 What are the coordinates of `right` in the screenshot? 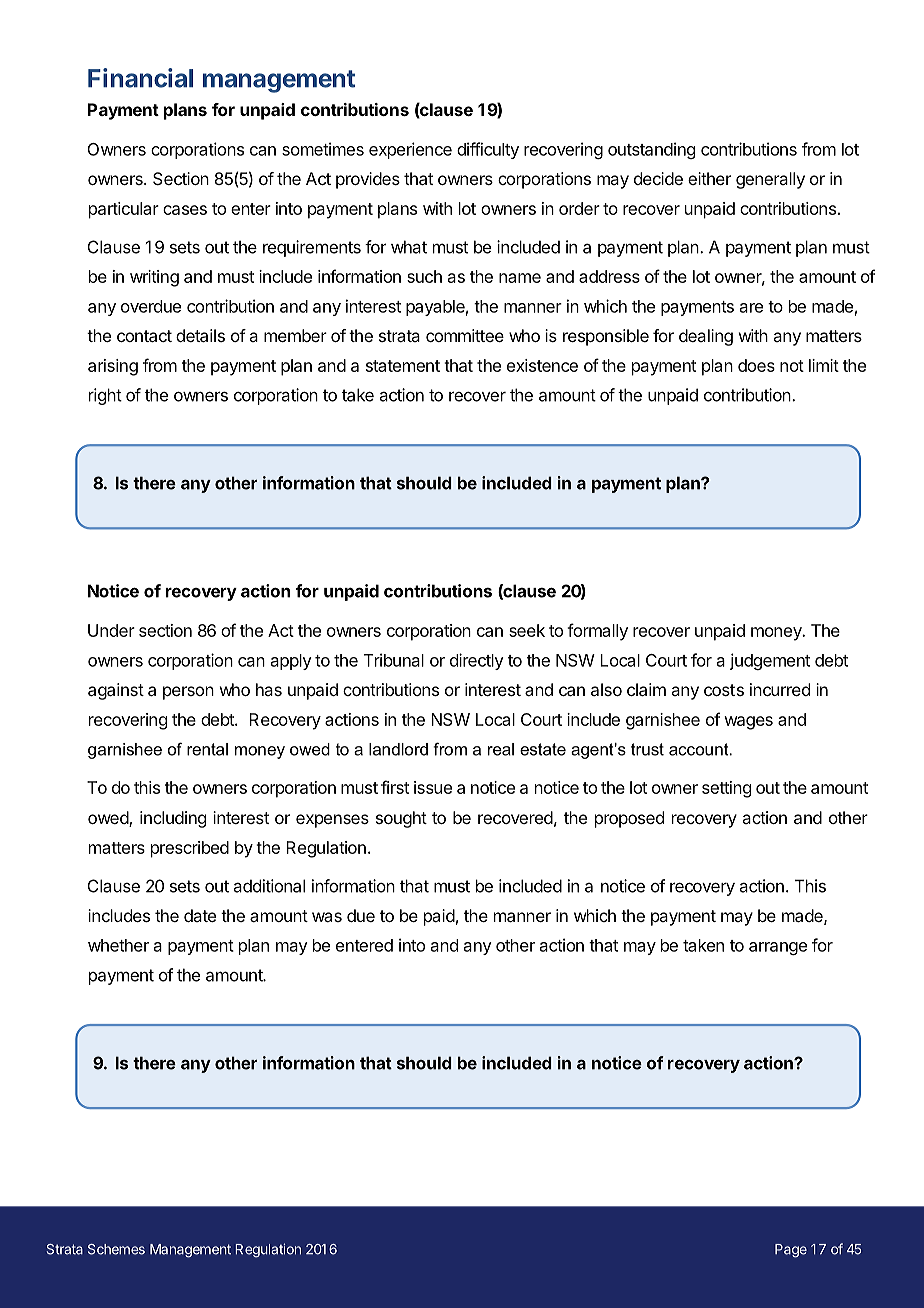 It's located at (105, 396).
